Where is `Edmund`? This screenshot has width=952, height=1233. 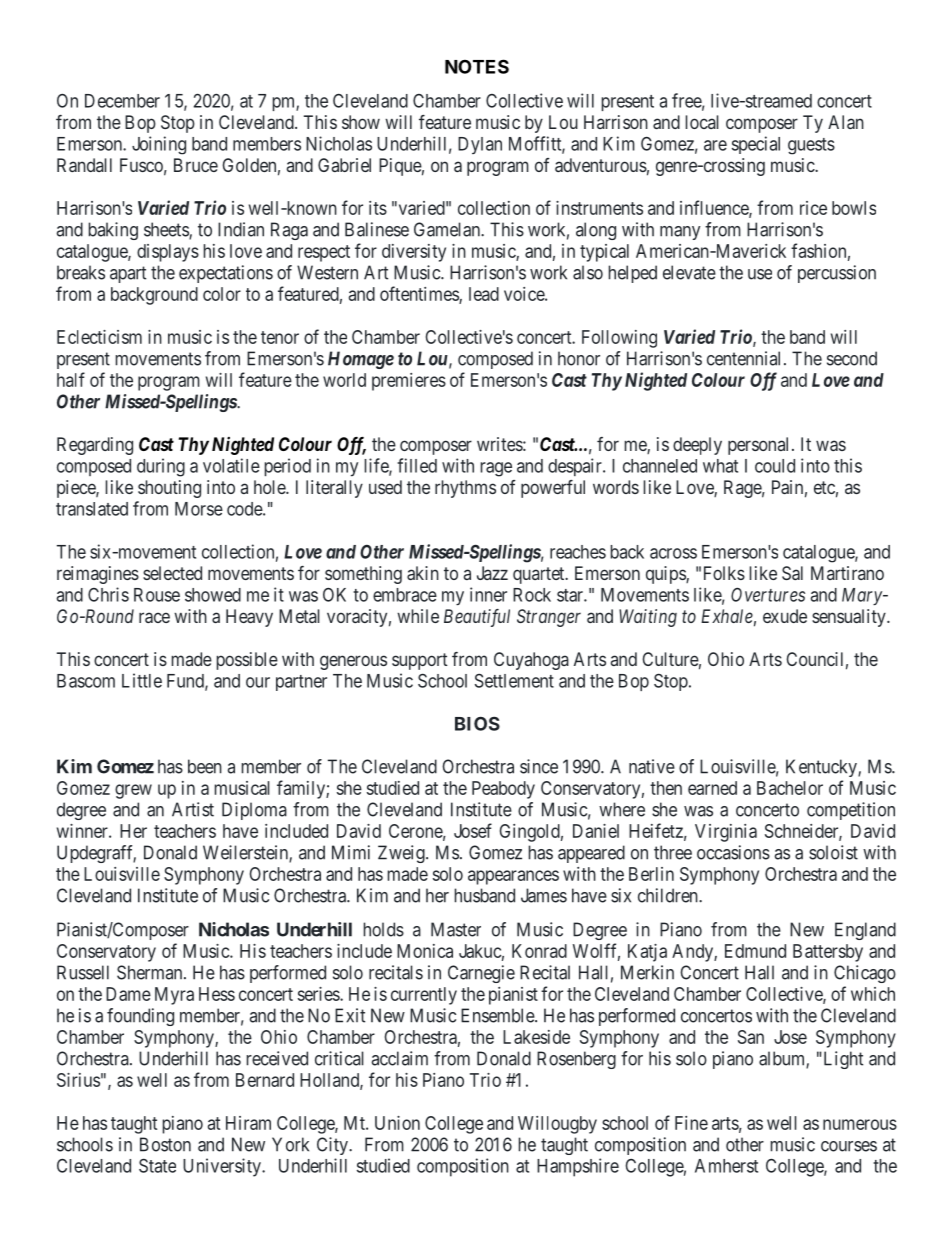
Edmund is located at coordinates (755, 951).
